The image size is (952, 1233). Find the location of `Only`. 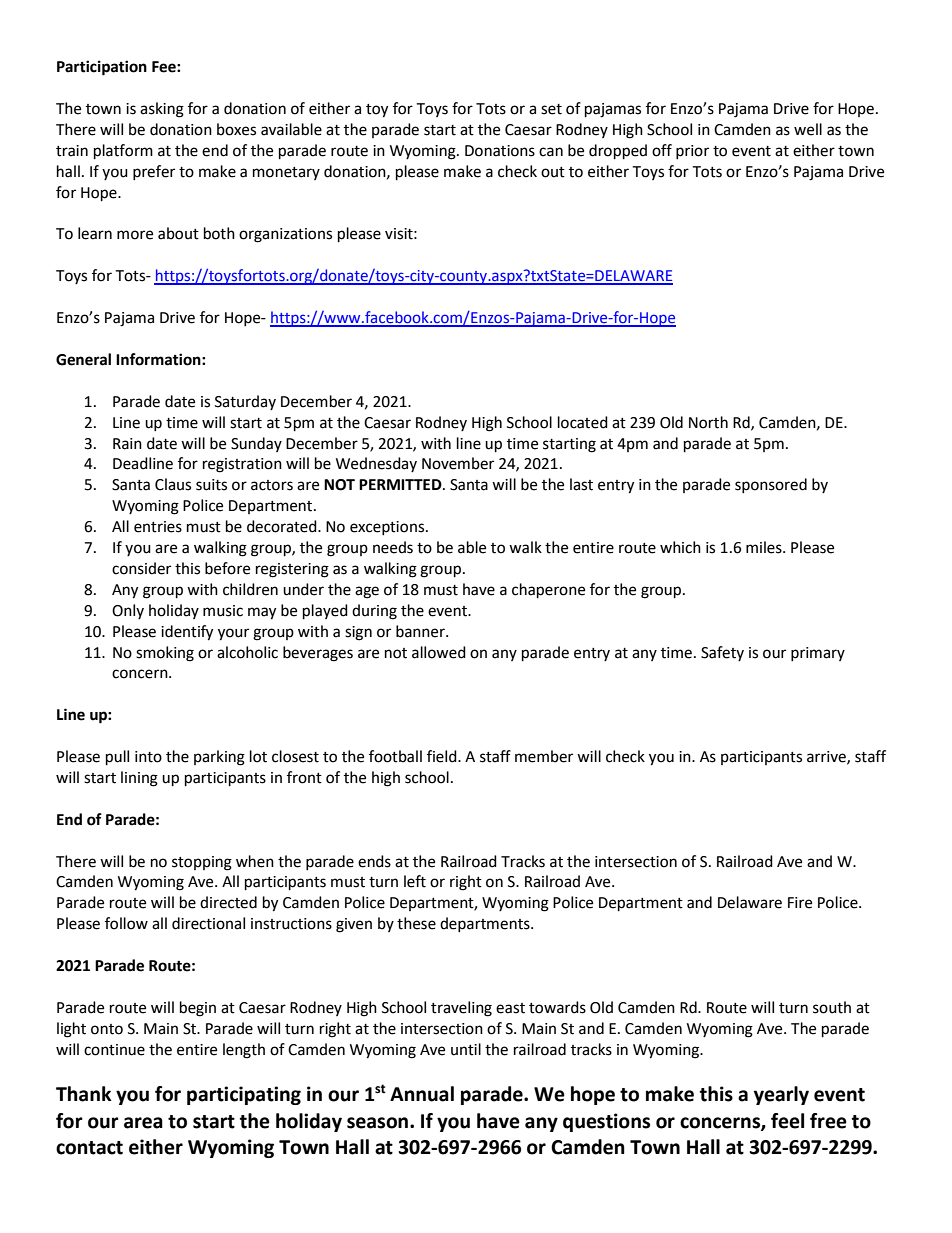

Only is located at coordinates (128, 611).
